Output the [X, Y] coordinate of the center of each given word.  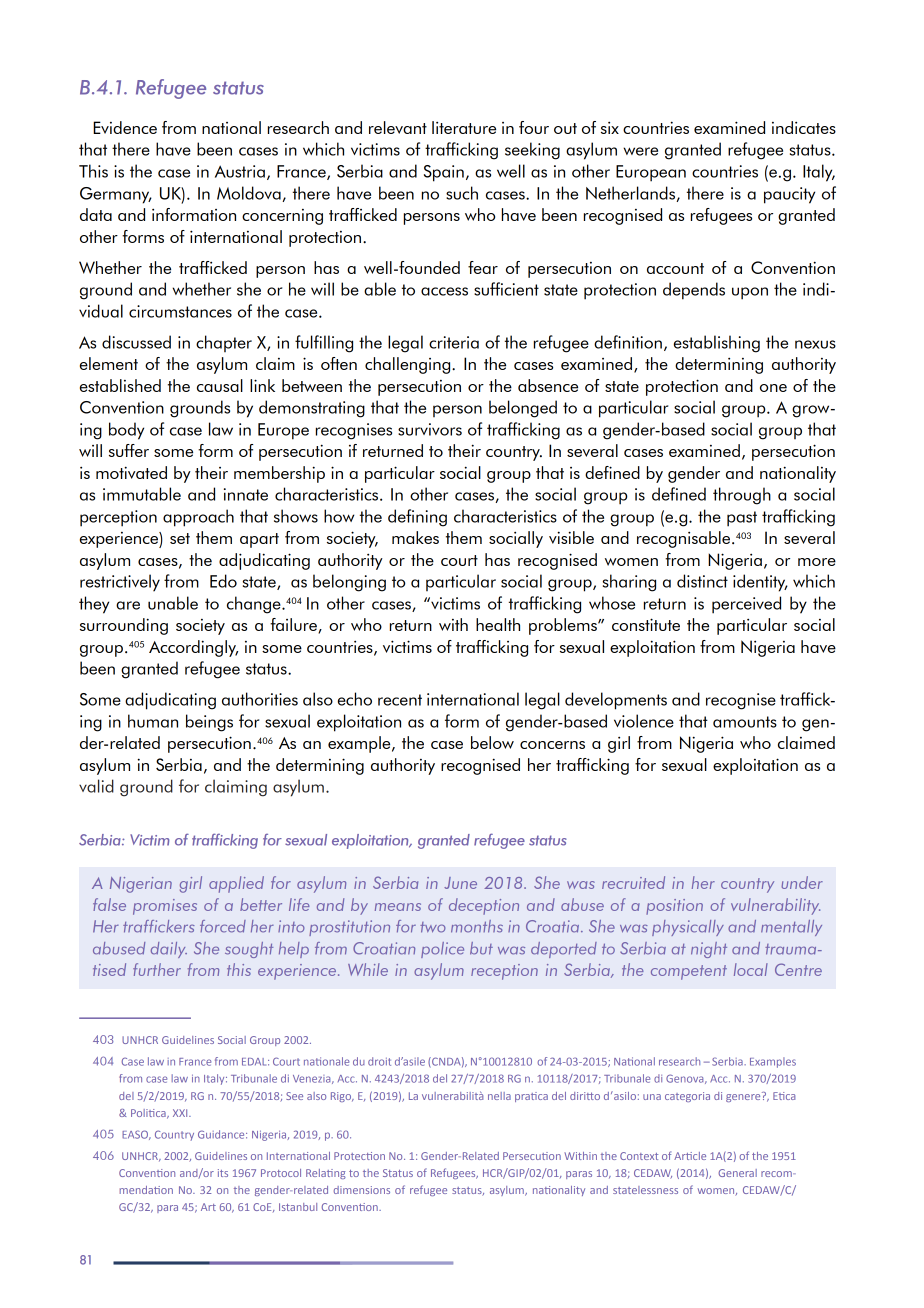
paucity [789, 195]
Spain [444, 173]
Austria [240, 171]
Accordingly [193, 648]
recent [400, 700]
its [223, 1173]
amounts [745, 722]
